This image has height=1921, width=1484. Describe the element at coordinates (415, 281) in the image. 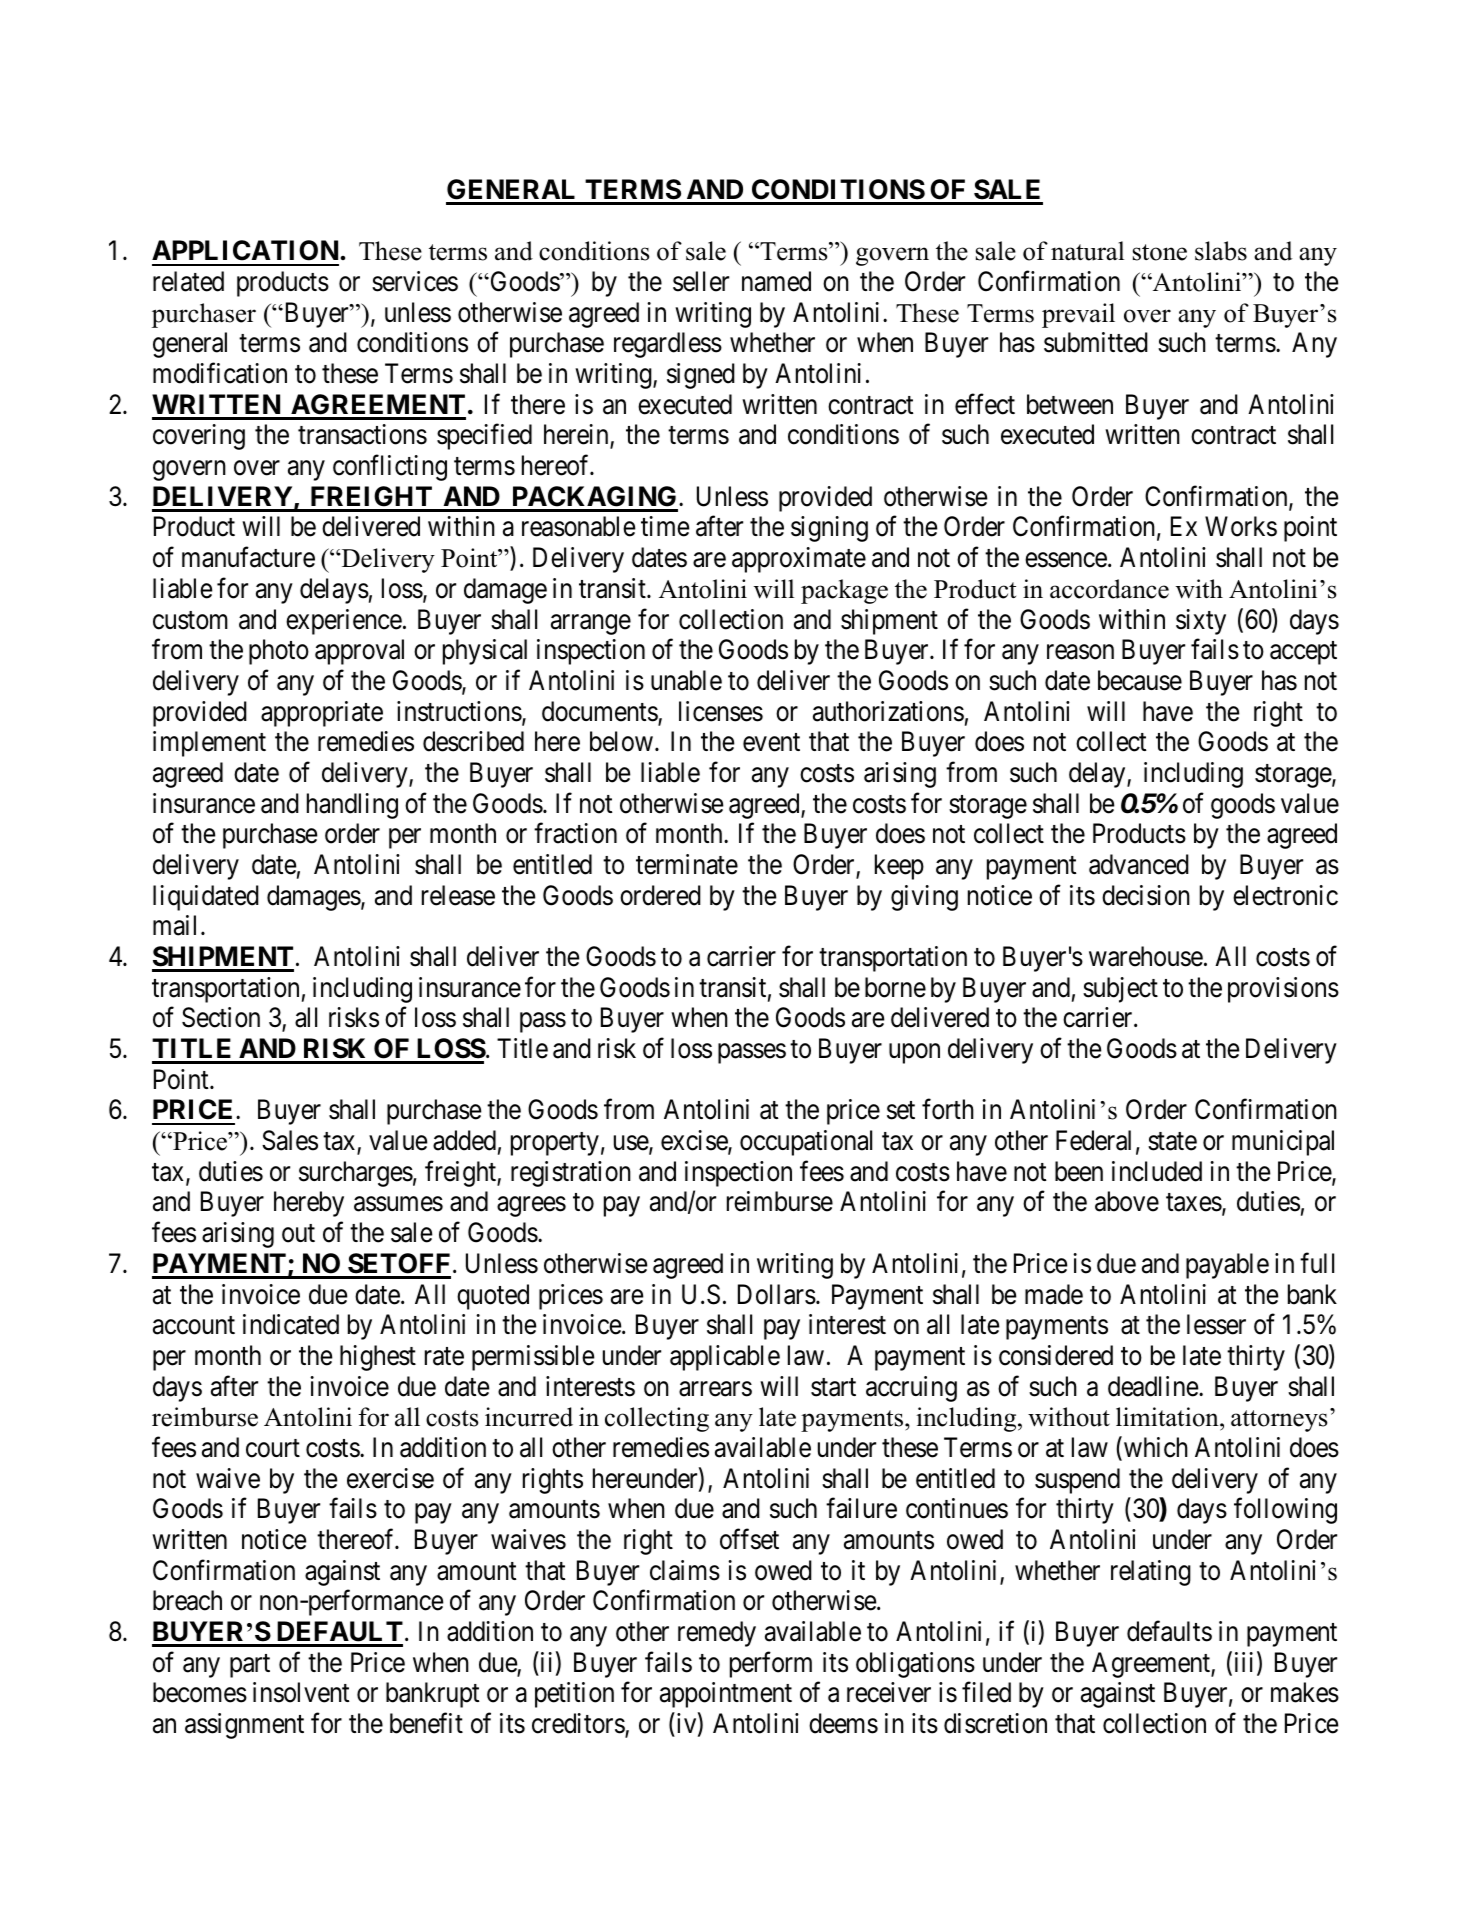

I see `services` at that location.
